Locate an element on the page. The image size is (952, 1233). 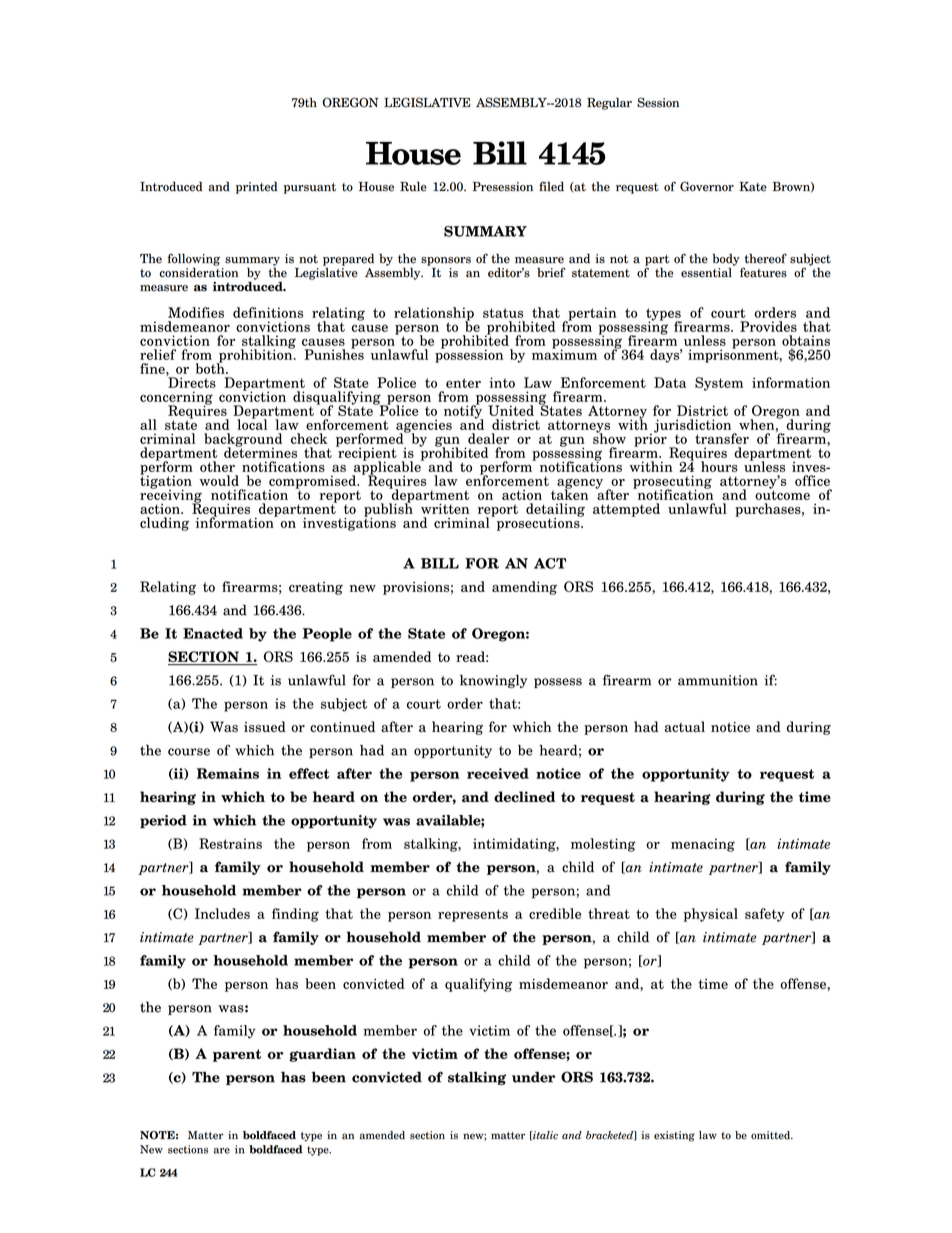
ammunition is located at coordinates (718, 680).
